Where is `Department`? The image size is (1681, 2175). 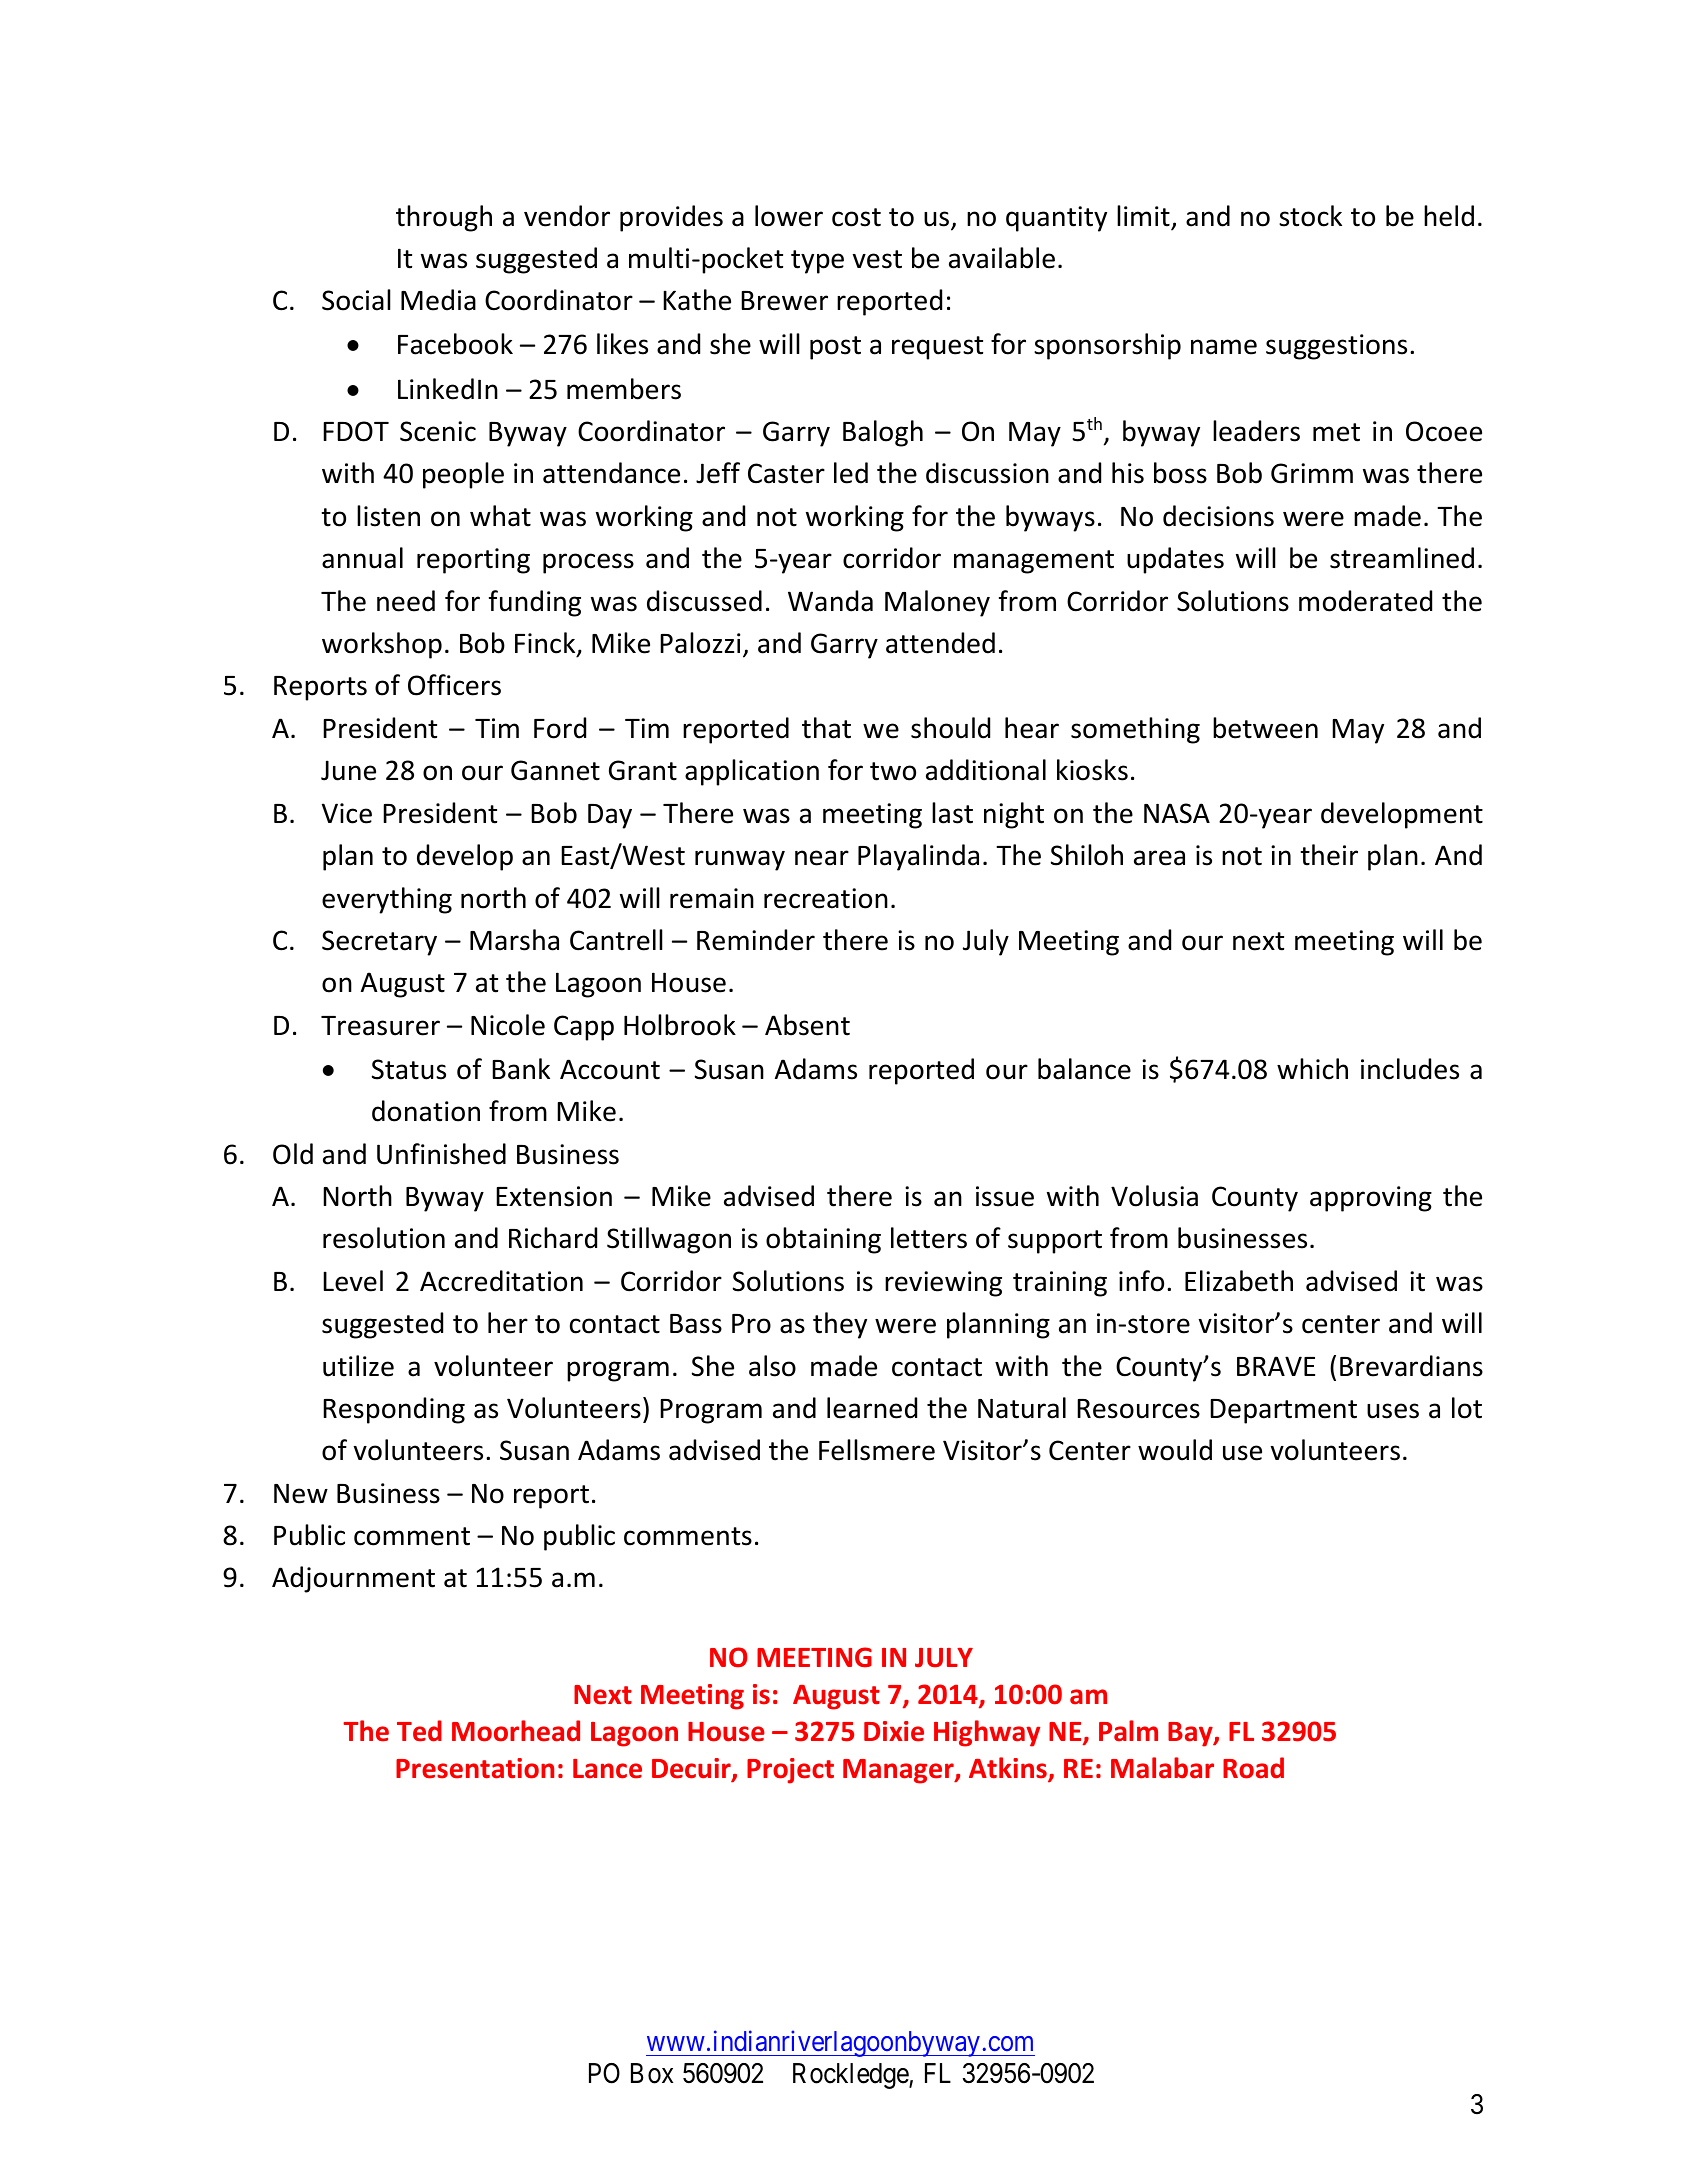
Department is located at coordinates (1283, 1411).
